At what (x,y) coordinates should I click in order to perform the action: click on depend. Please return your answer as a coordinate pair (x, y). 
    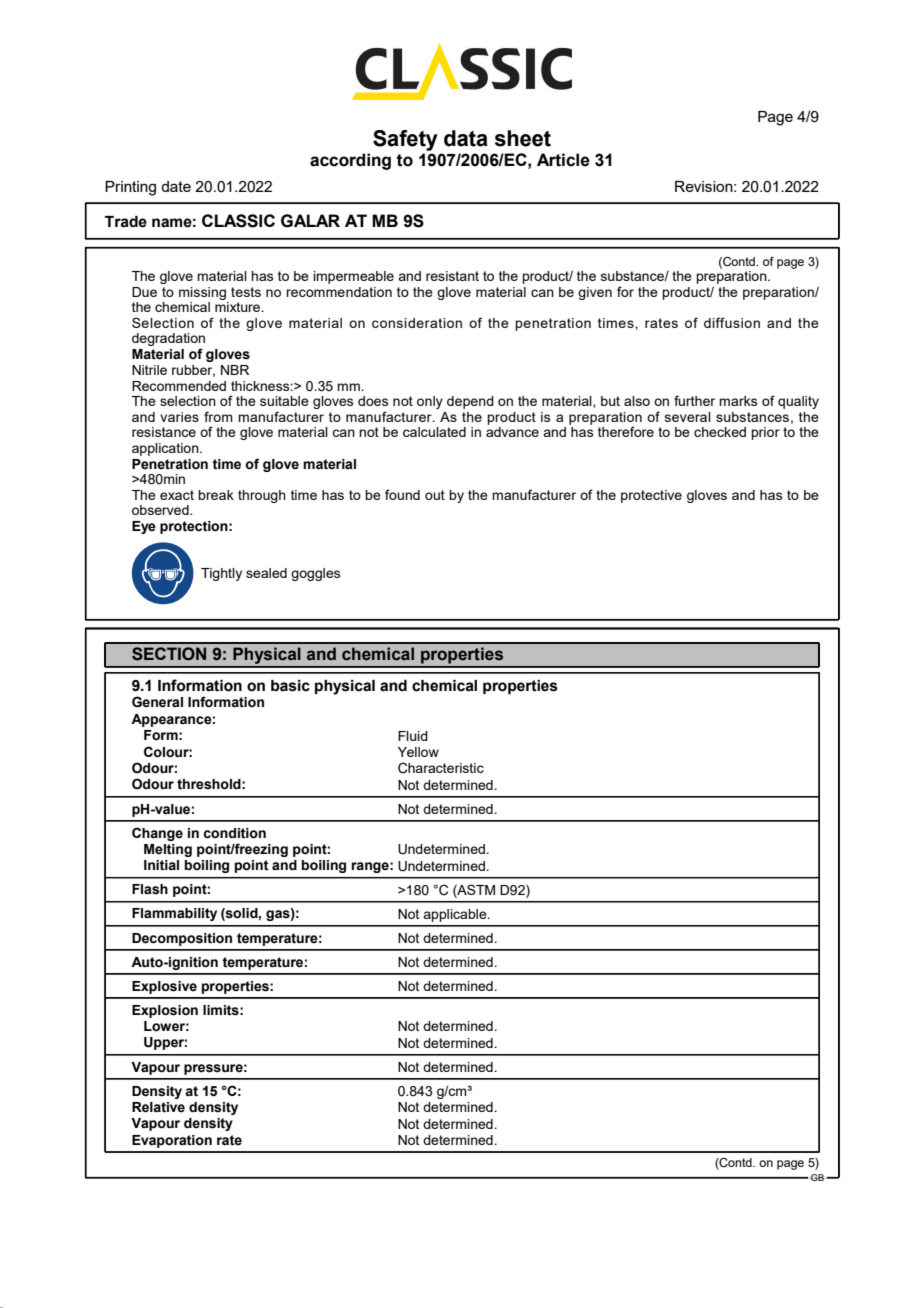
    Looking at the image, I should click on (470, 402).
